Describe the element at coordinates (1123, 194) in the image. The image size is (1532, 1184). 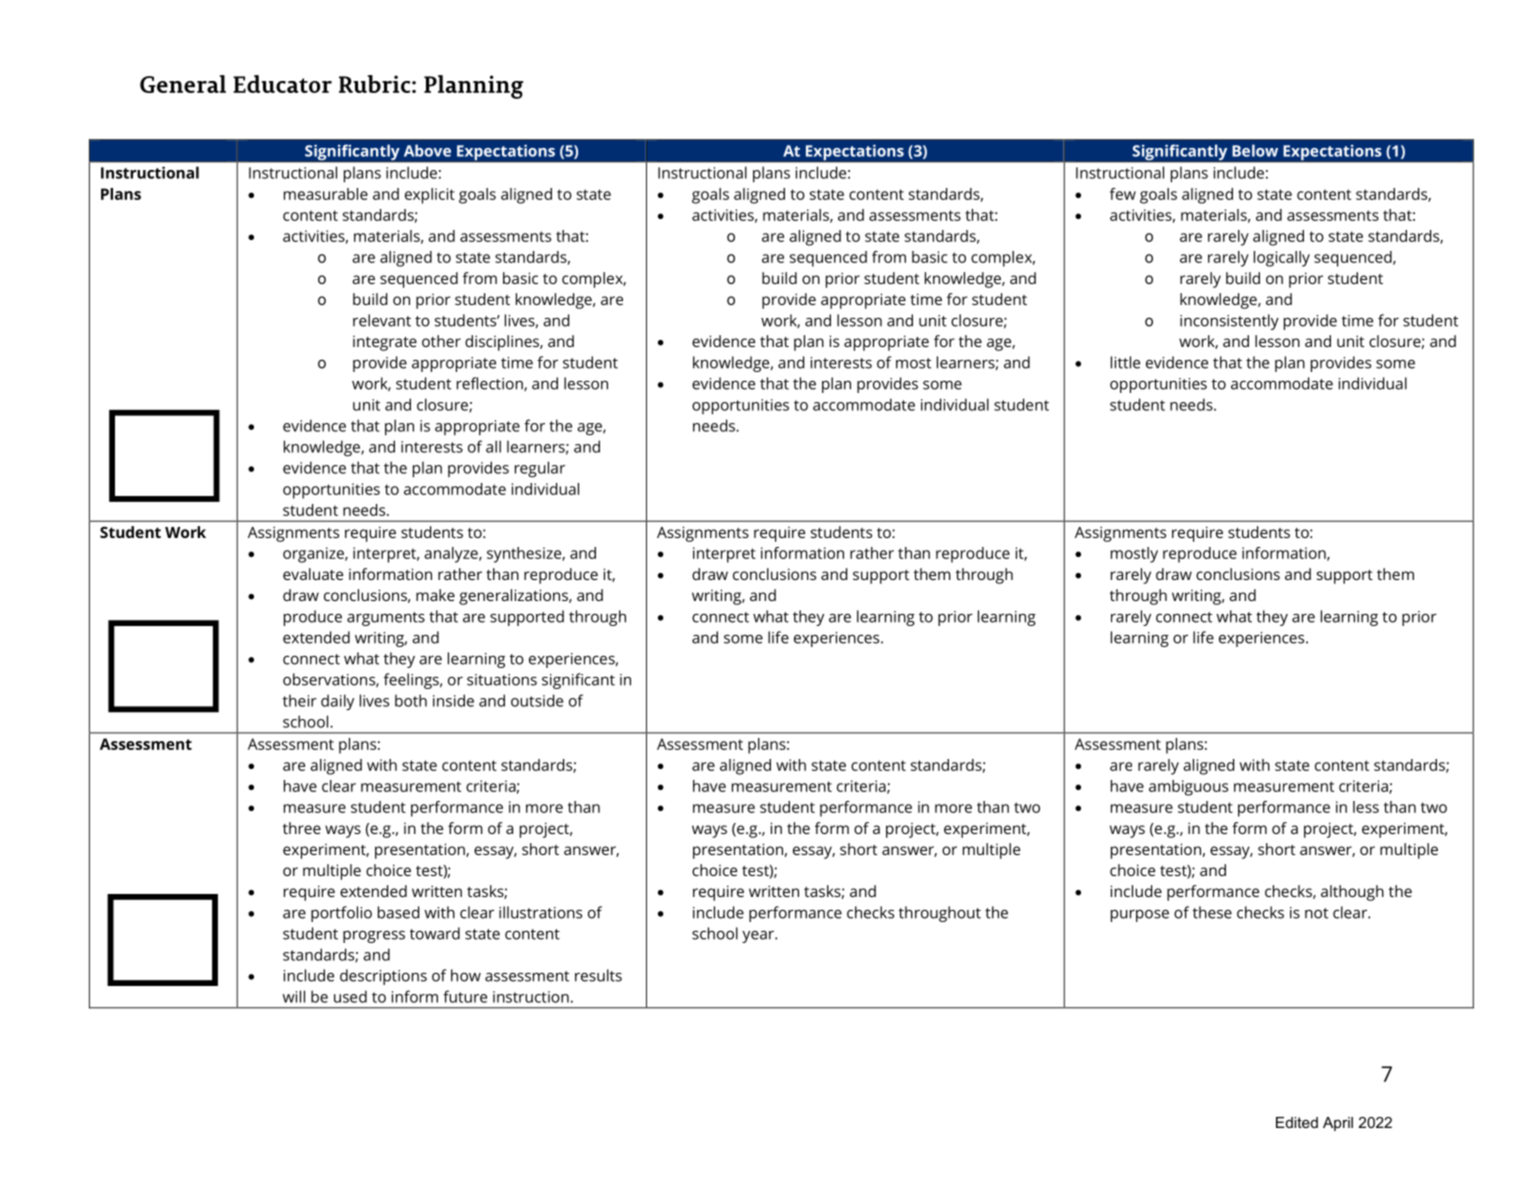
I see `few` at that location.
